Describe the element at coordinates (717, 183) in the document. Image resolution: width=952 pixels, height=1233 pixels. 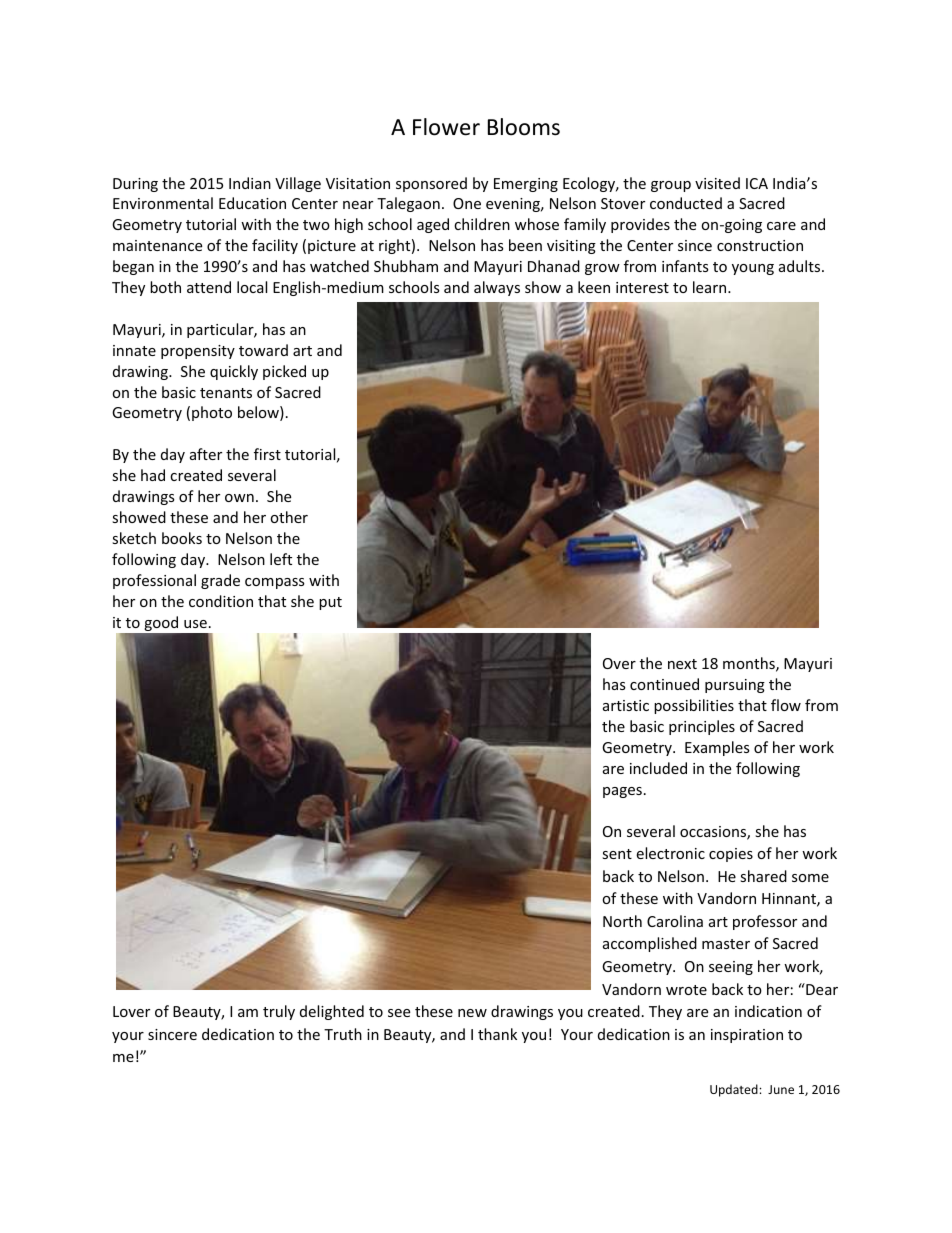
I see `visited` at that location.
